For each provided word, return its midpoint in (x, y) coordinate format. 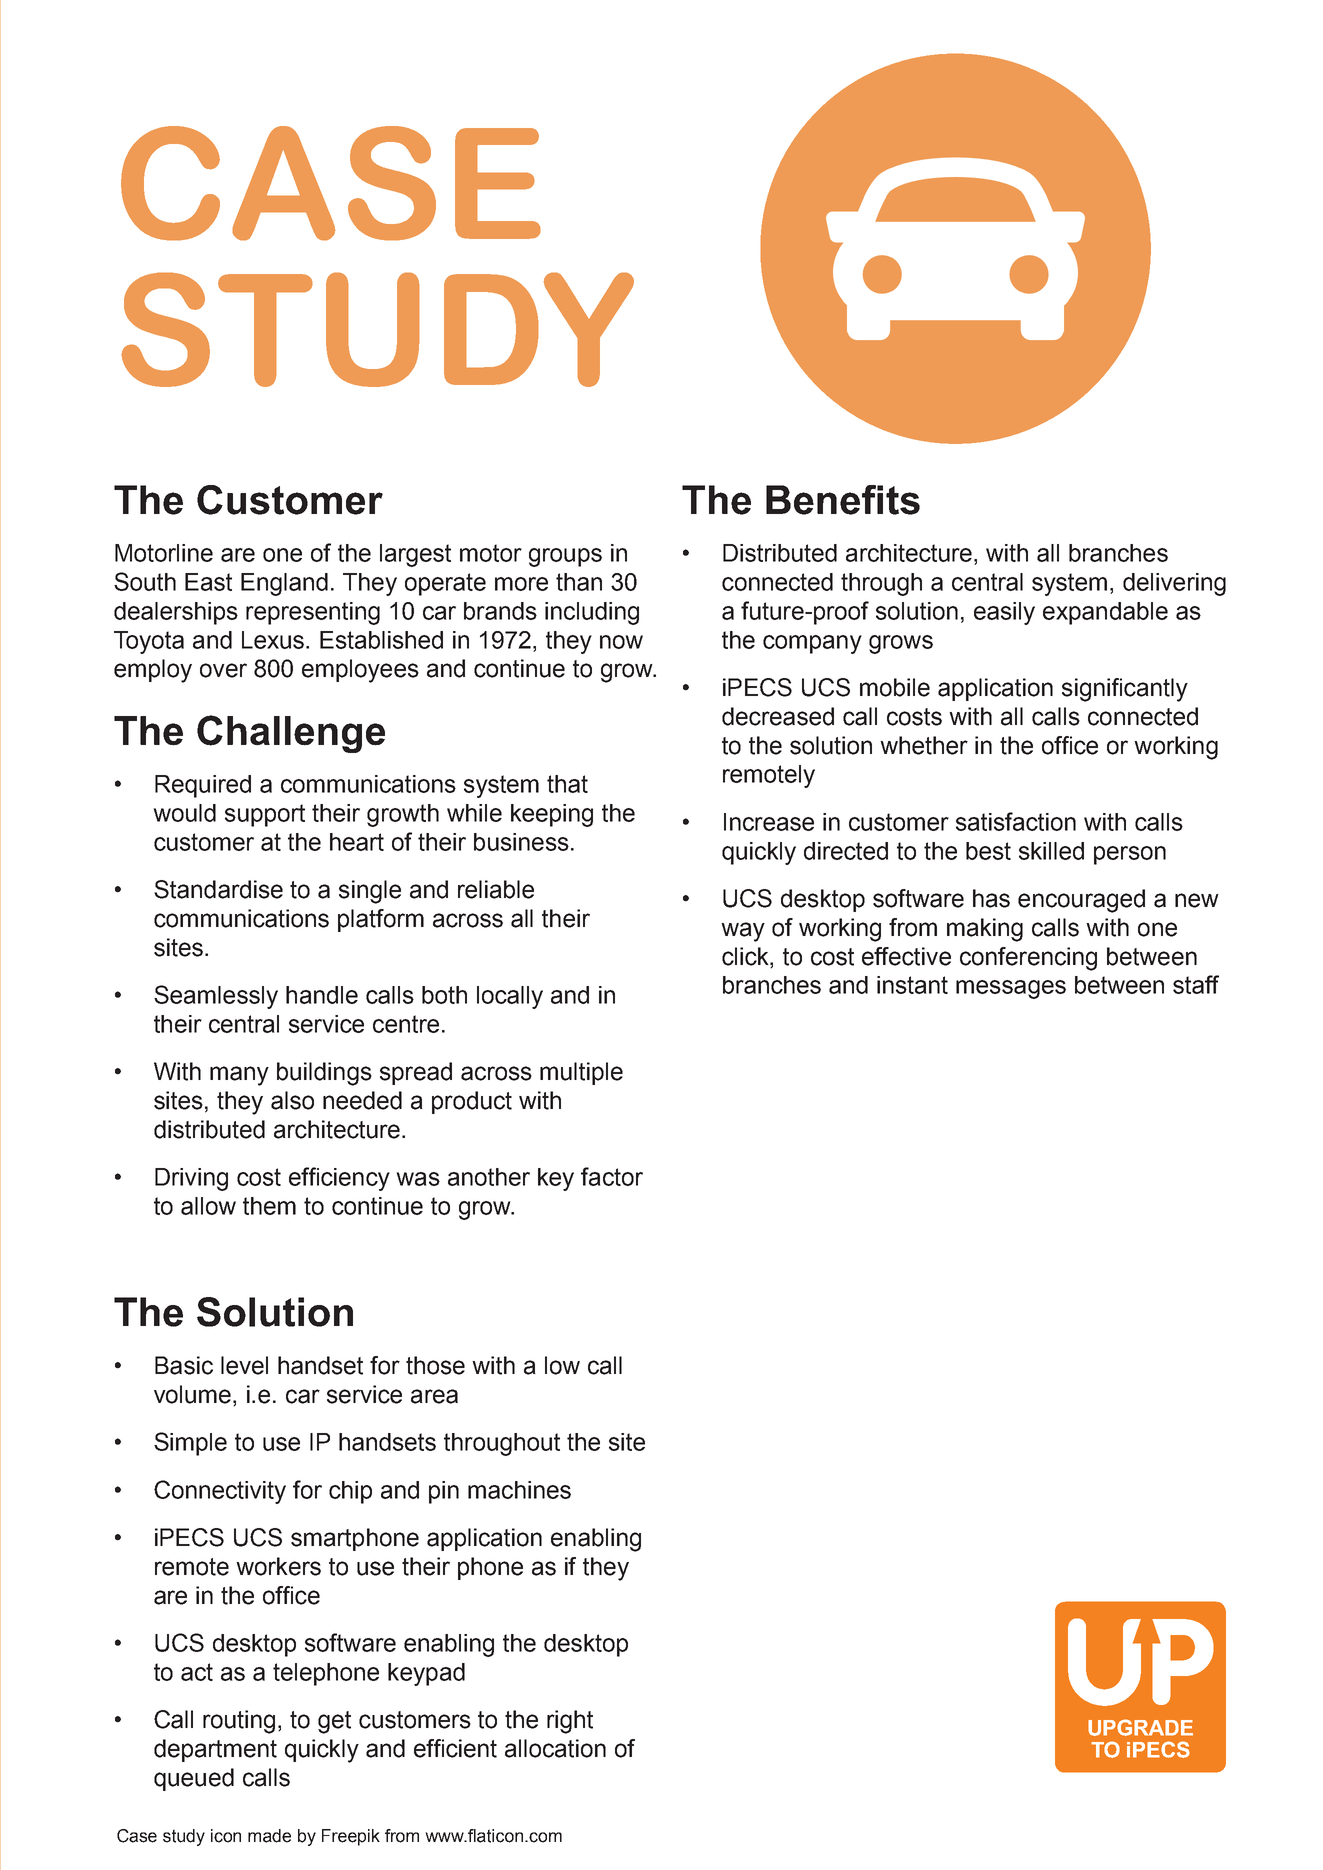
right (570, 1722)
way (743, 932)
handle (322, 995)
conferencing (1028, 959)
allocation (555, 1748)
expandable (1105, 613)
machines (519, 1490)
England (284, 584)
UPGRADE (1140, 1727)
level (244, 1365)
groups (565, 557)
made (269, 1836)
